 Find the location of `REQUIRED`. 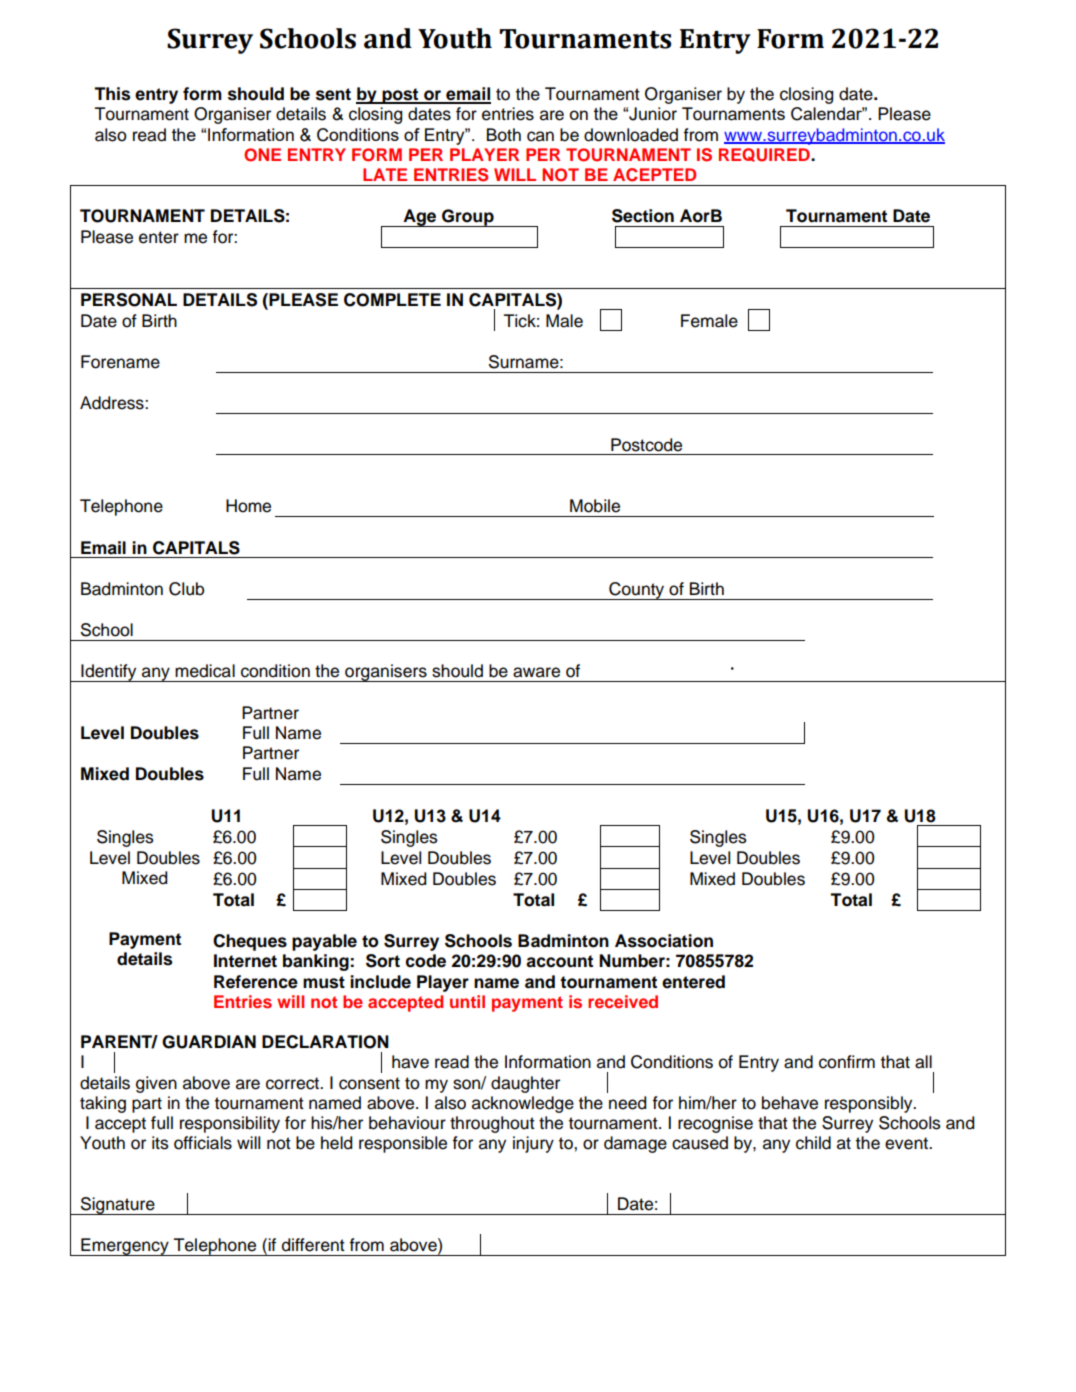

REQUIRED is located at coordinates (765, 155).
